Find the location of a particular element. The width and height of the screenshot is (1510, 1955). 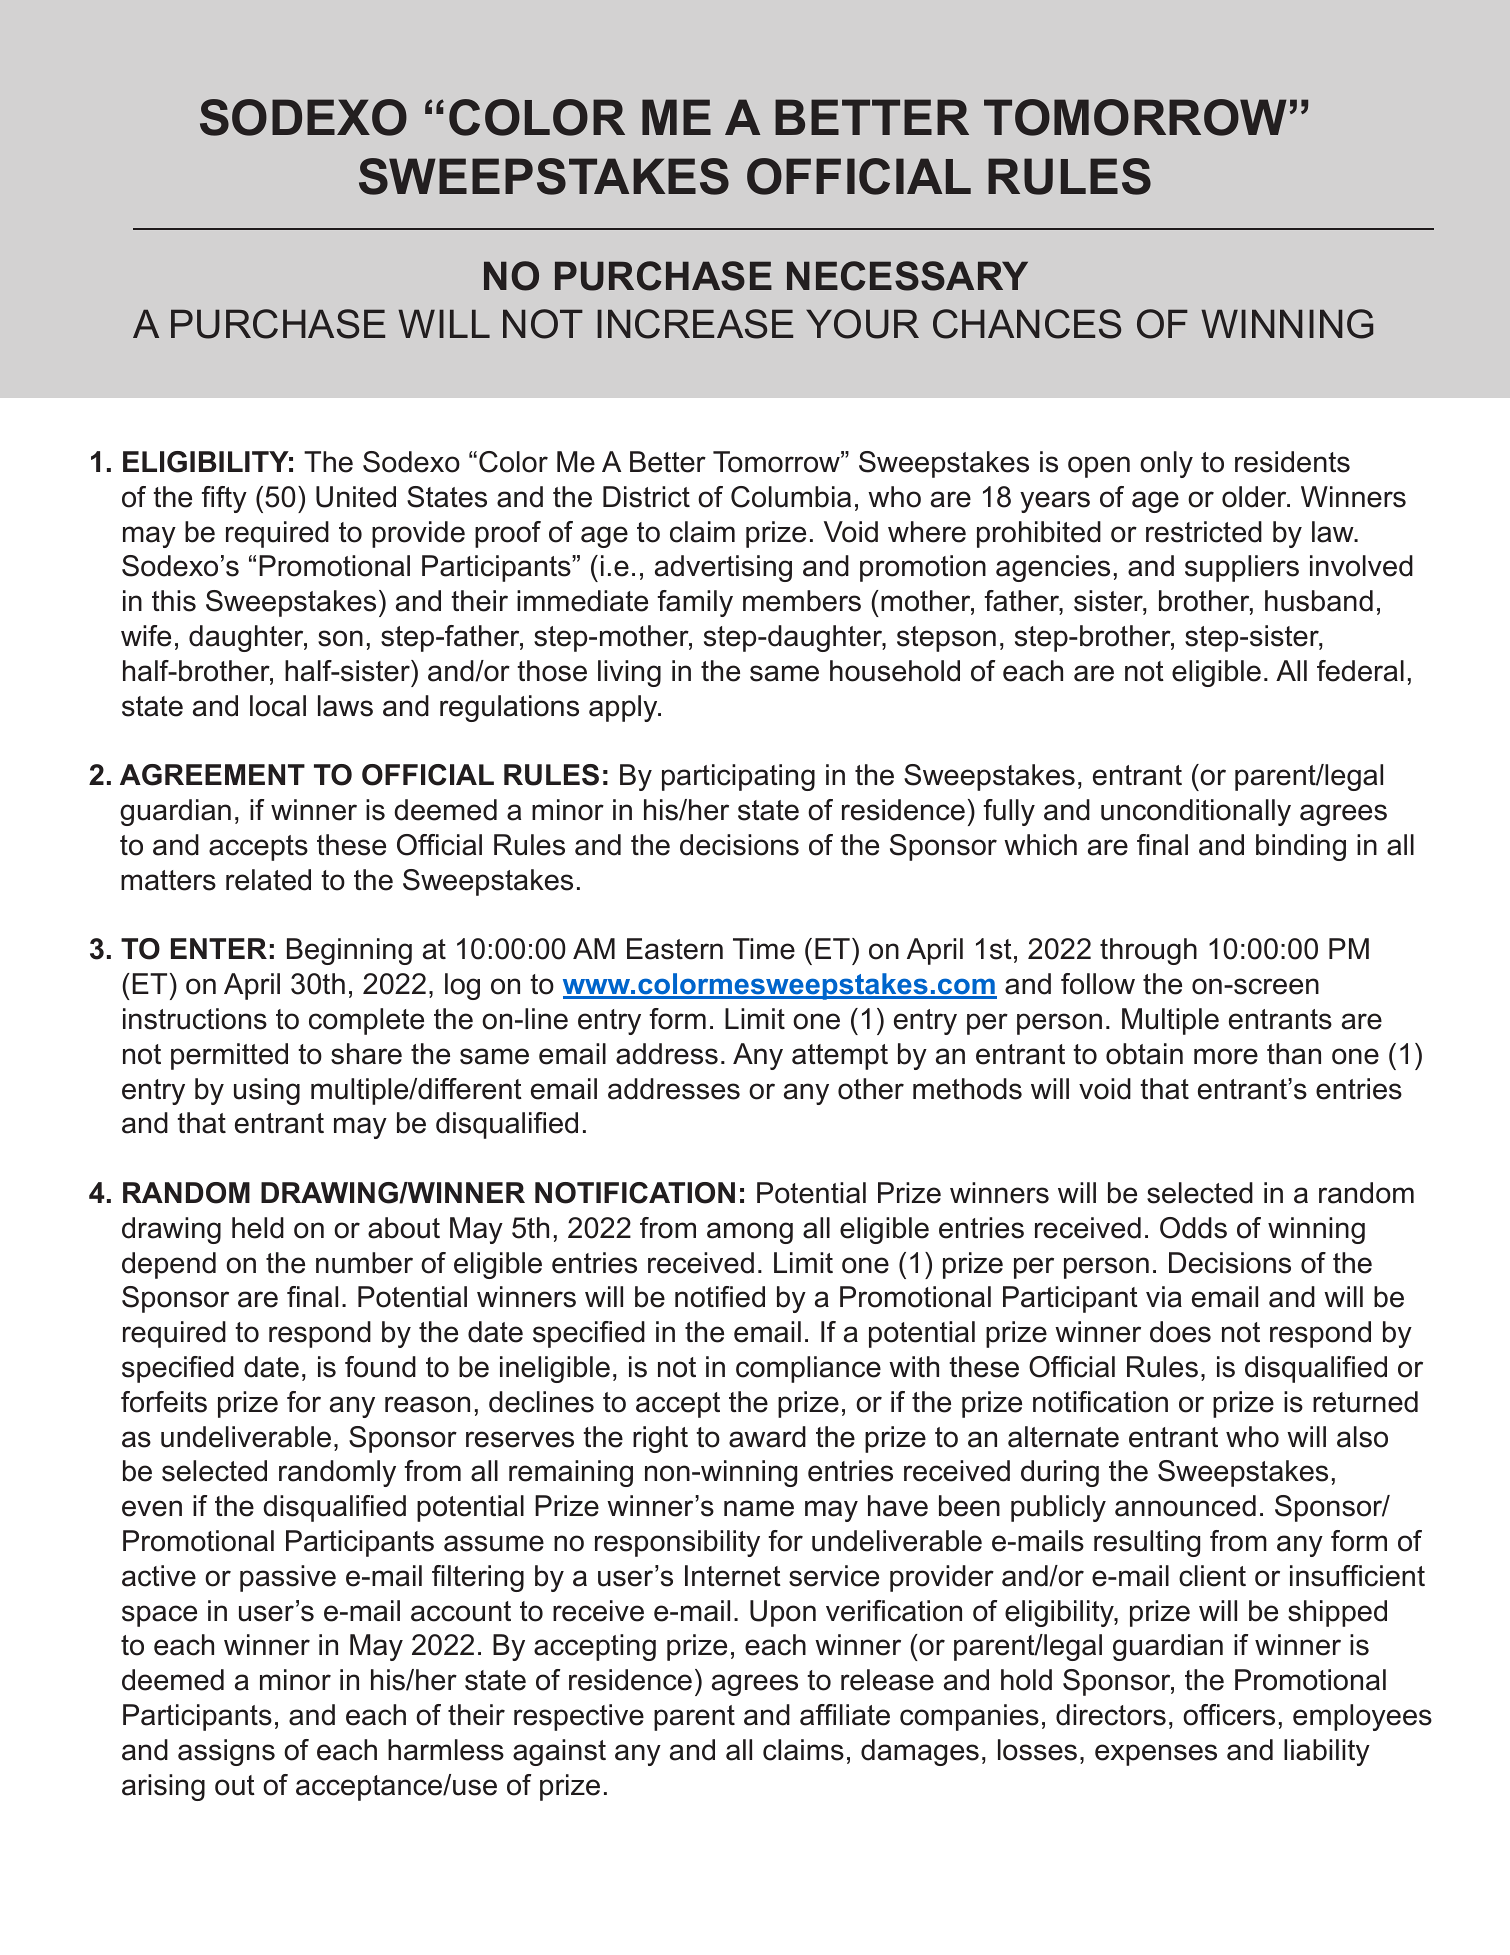

held is located at coordinates (258, 1228).
